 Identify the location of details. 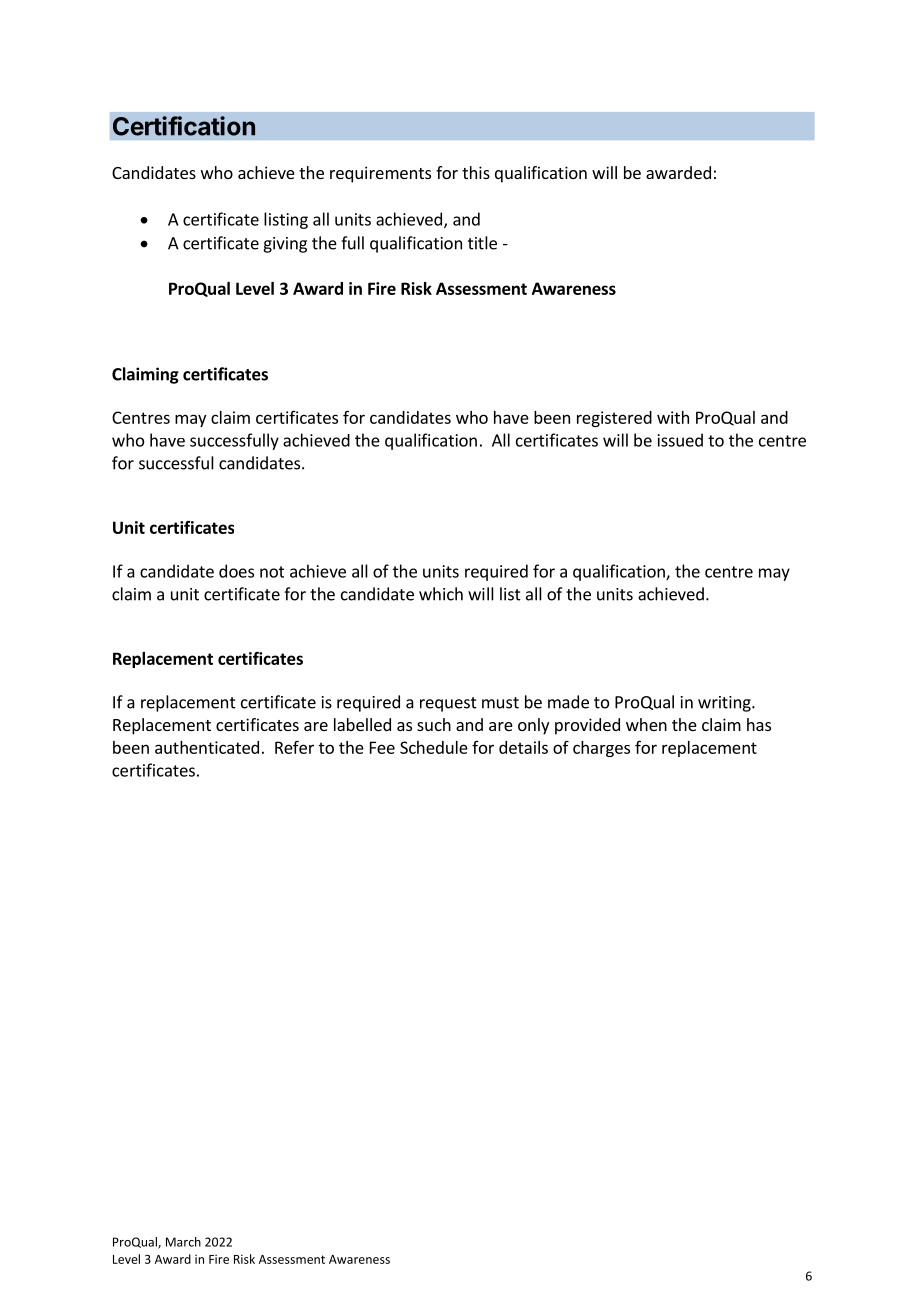
(523, 747).
